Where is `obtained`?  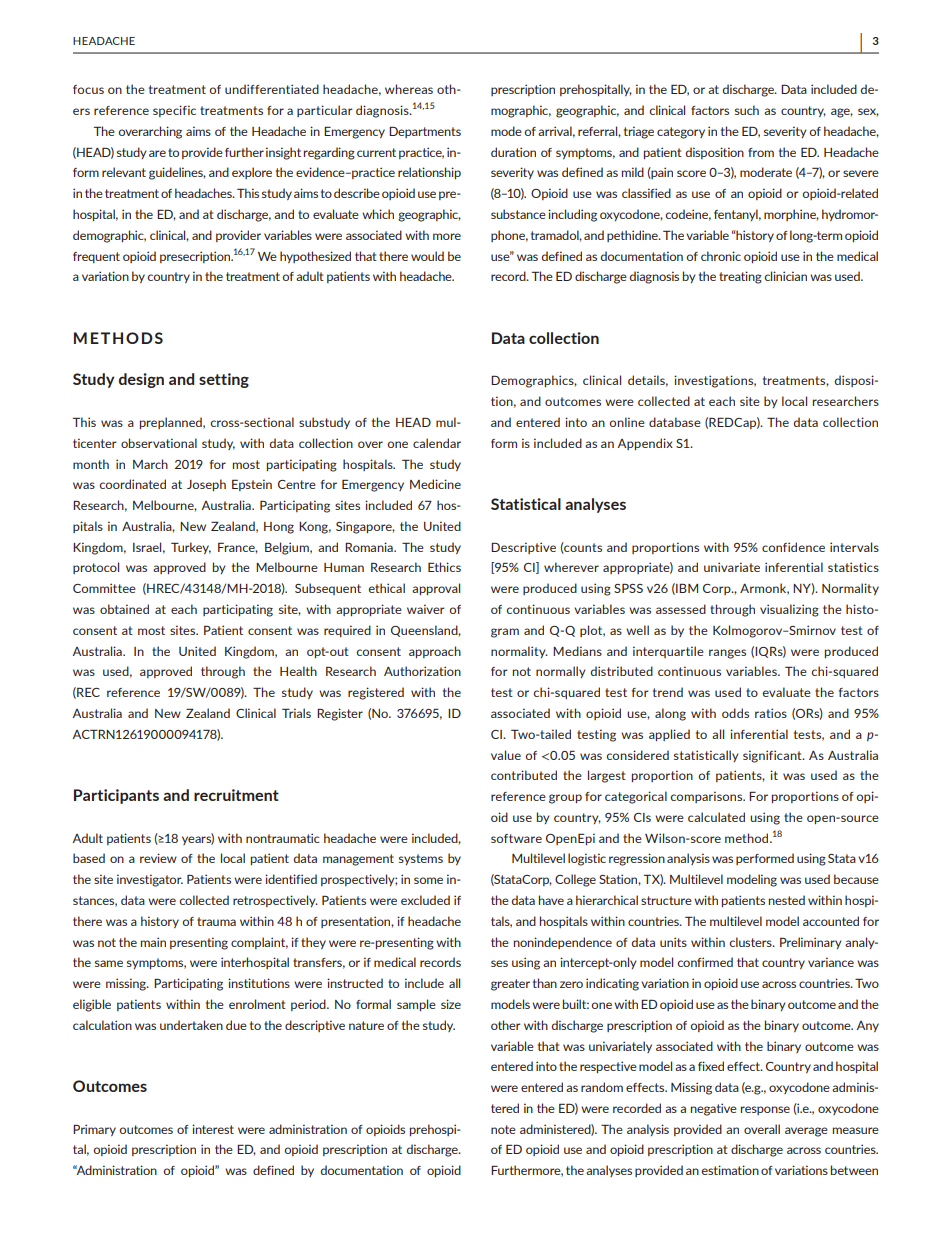 obtained is located at coordinates (124, 609).
